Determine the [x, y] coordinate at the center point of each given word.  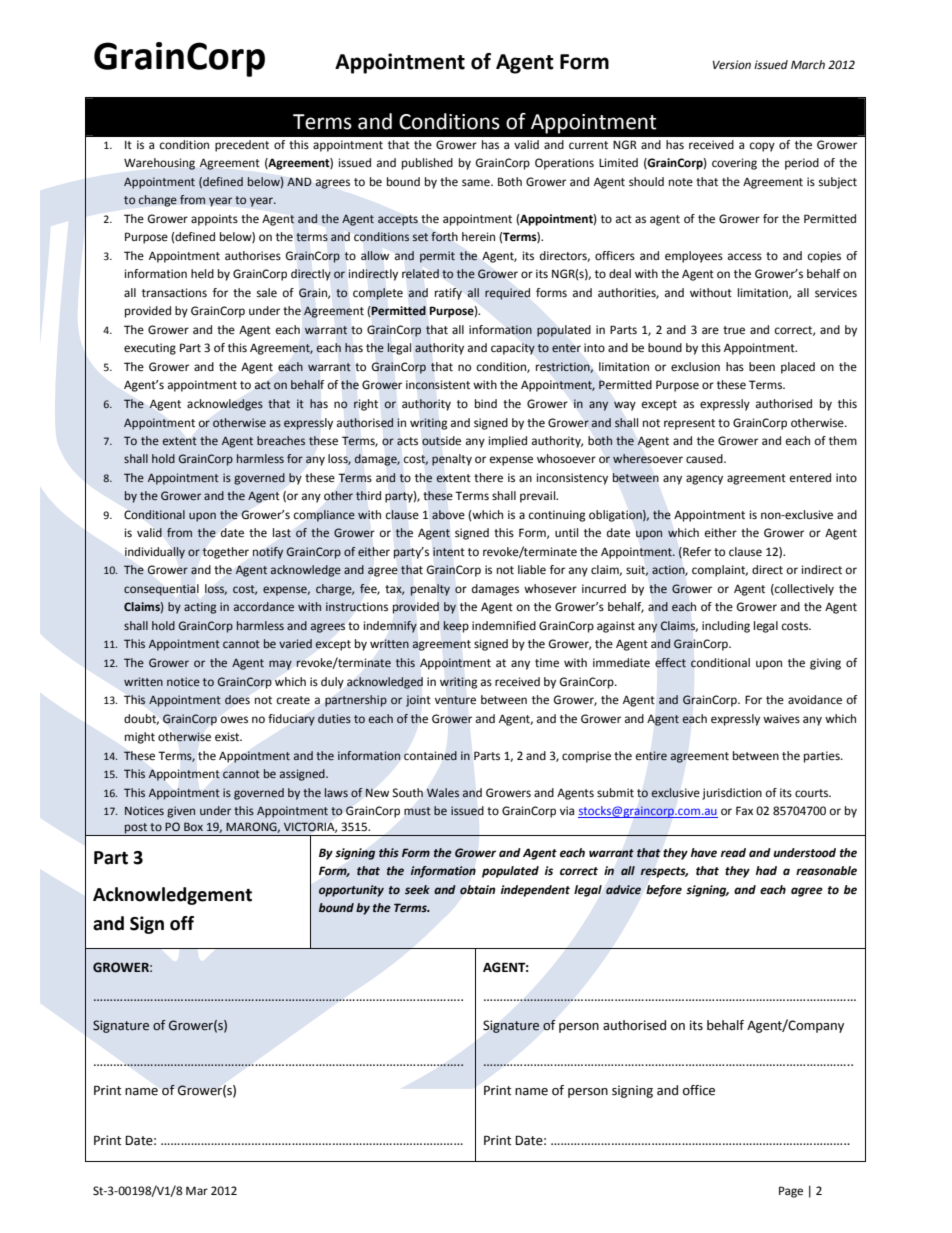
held [202, 274]
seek [417, 889]
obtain [477, 890]
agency [704, 480]
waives [781, 719]
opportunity [351, 891]
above [448, 514]
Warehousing [159, 164]
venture [455, 700]
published [427, 164]
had [766, 870]
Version [732, 65]
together [225, 553]
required [507, 294]
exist [228, 737]
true [734, 330]
